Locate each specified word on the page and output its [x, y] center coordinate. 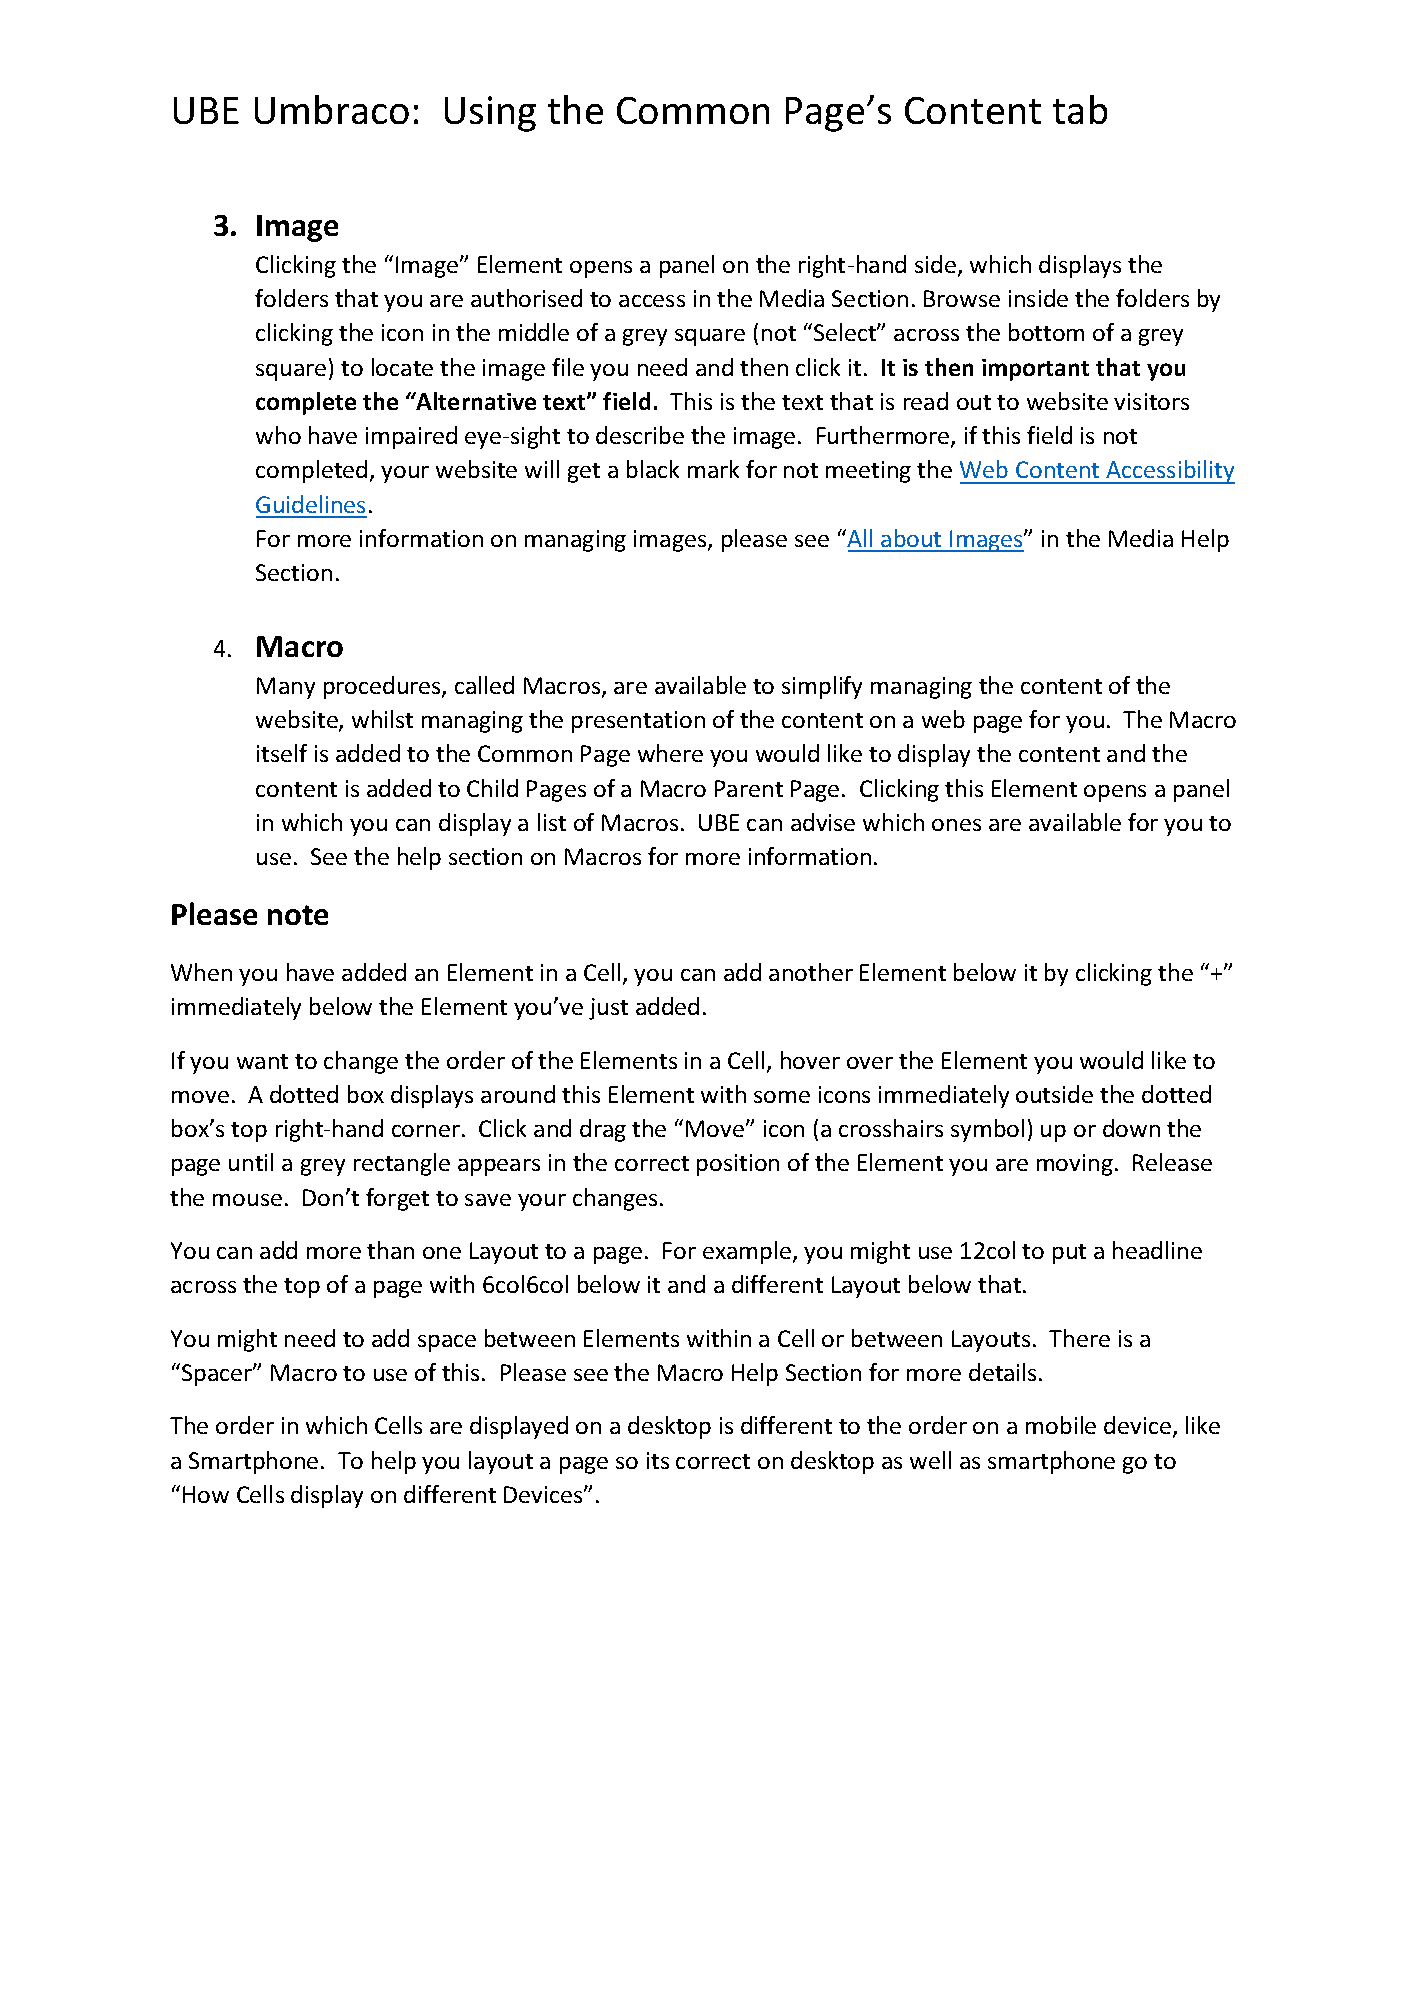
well [930, 1460]
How [206, 1494]
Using [490, 114]
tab [1080, 109]
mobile [1061, 1425]
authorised [526, 298]
